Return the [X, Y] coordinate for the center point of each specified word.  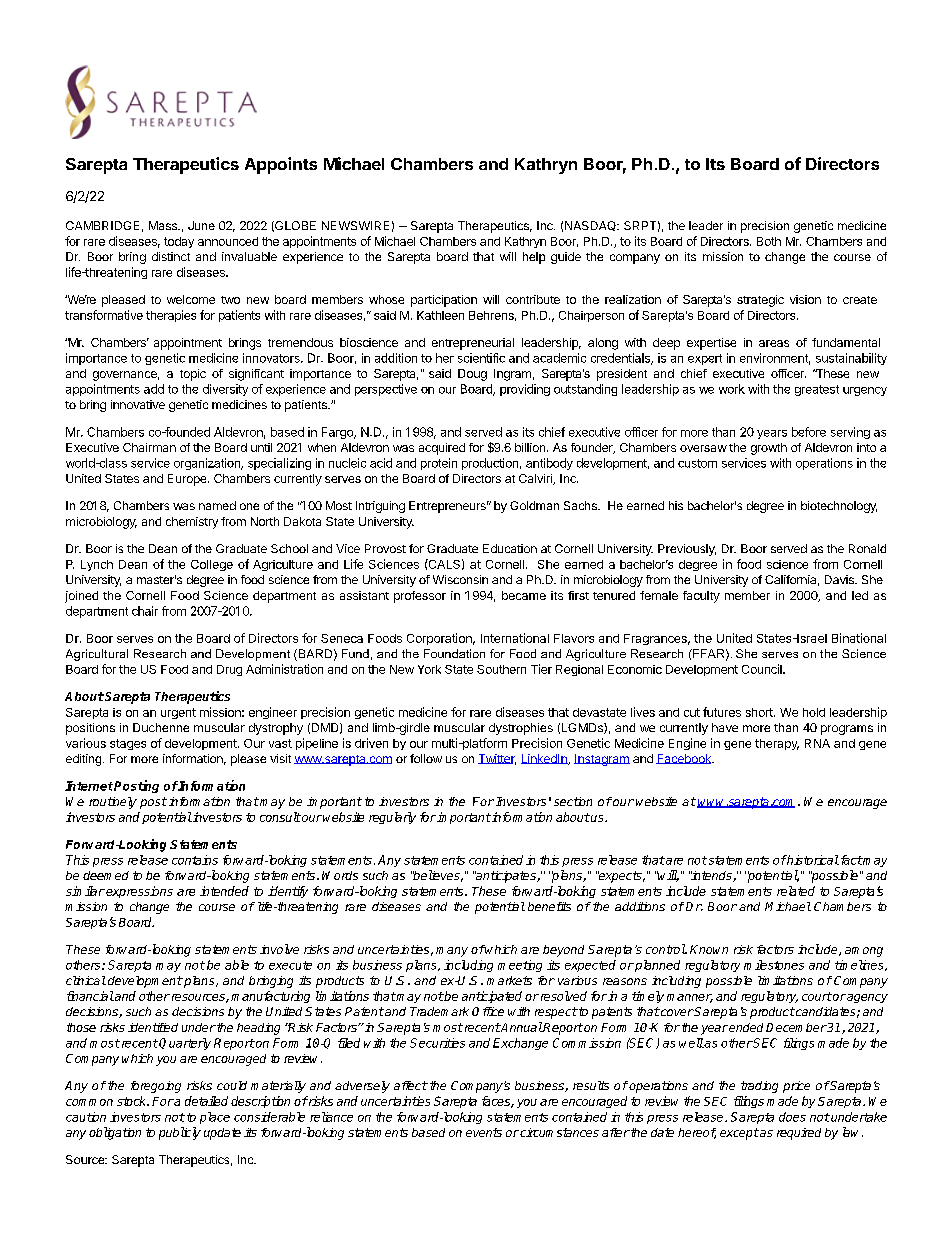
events [484, 1132]
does [792, 1117]
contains [195, 860]
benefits [549, 906]
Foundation [454, 653]
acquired [442, 449]
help [534, 258]
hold [814, 712]
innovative [138, 404]
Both [769, 241]
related [796, 891]
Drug [229, 670]
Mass [164, 225]
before [809, 432]
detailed [206, 1101]
